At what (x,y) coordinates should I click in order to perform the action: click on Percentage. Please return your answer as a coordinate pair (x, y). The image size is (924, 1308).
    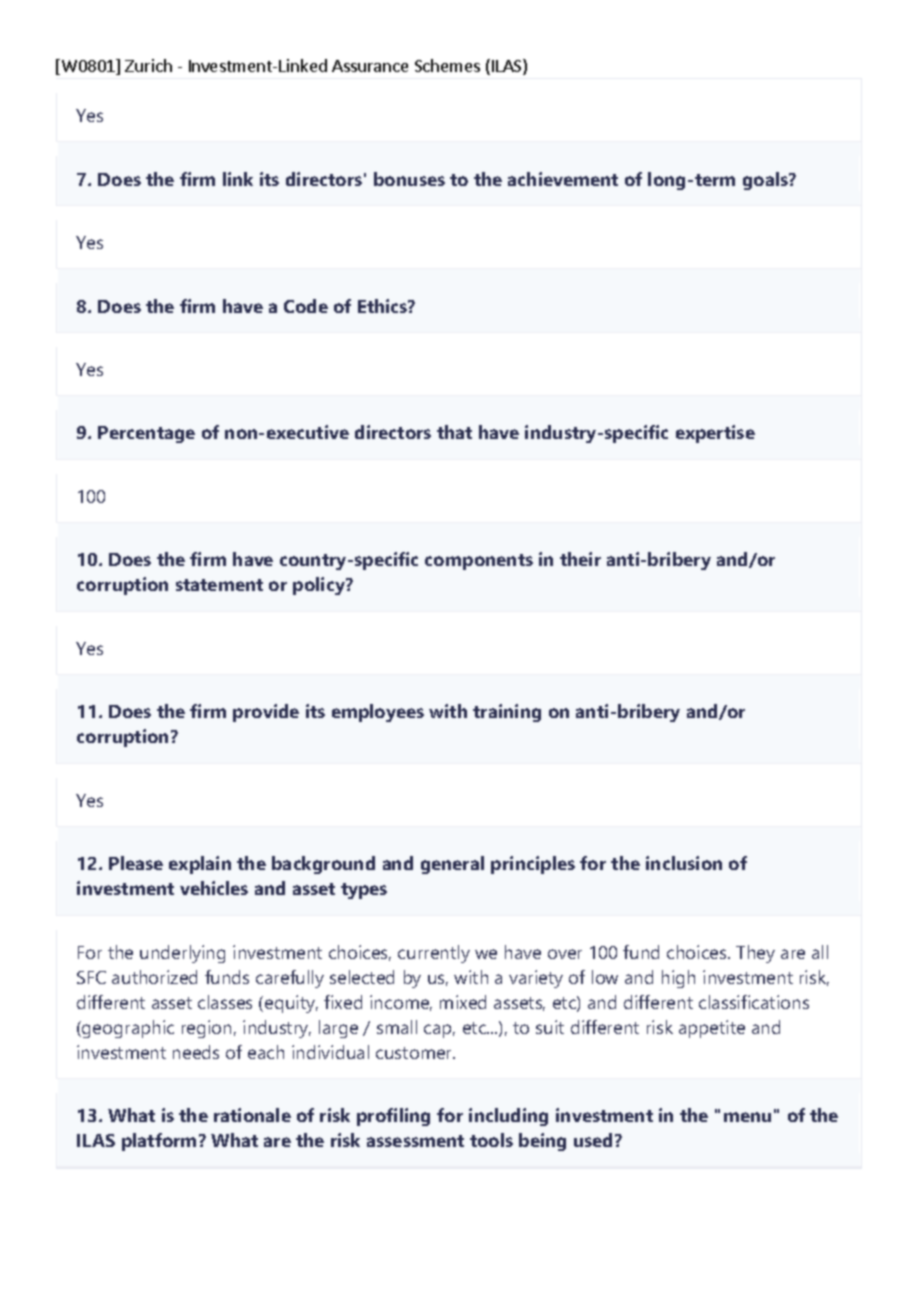
    Looking at the image, I should click on (146, 434).
